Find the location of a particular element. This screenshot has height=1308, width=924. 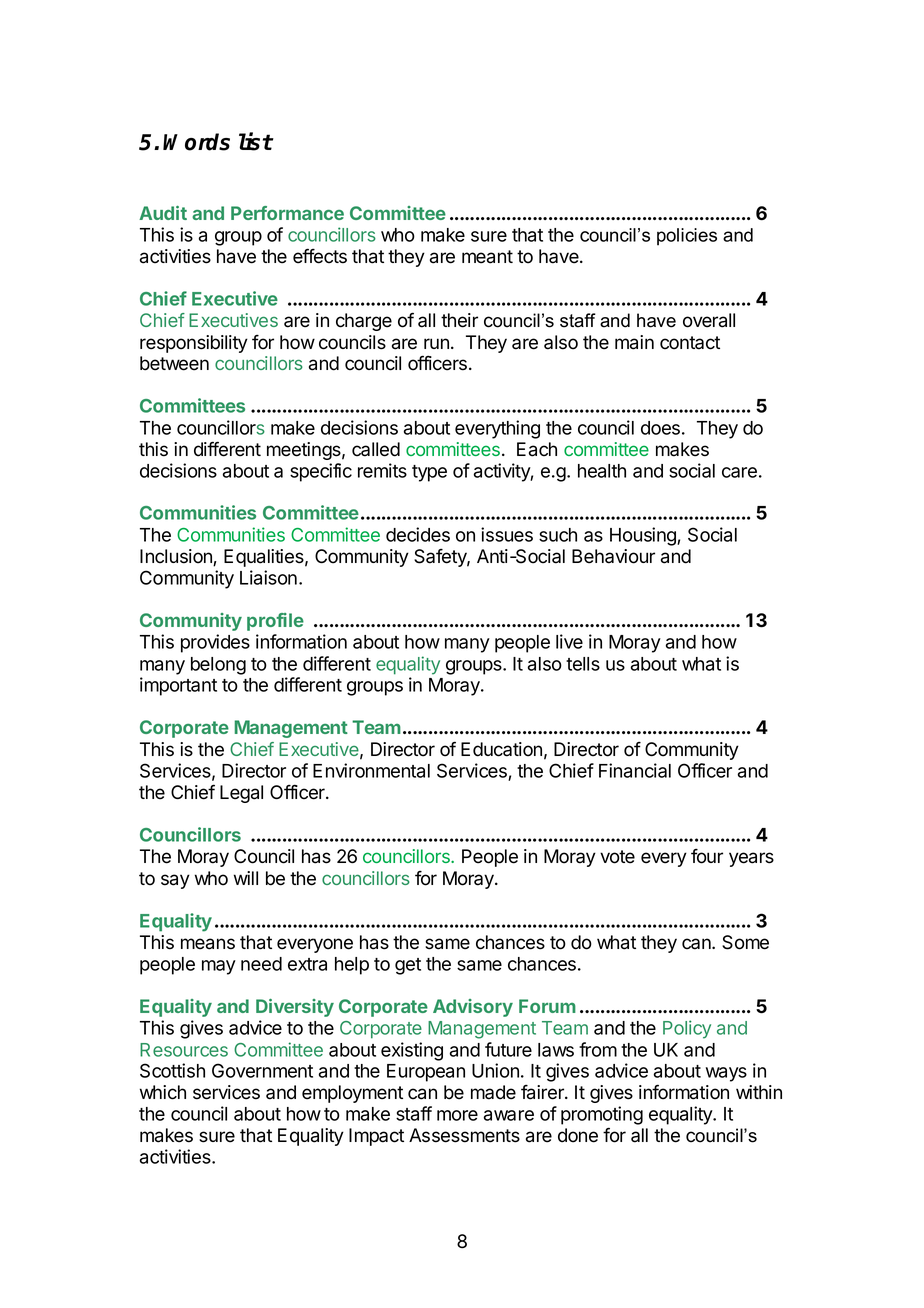

Government is located at coordinates (262, 1070).
